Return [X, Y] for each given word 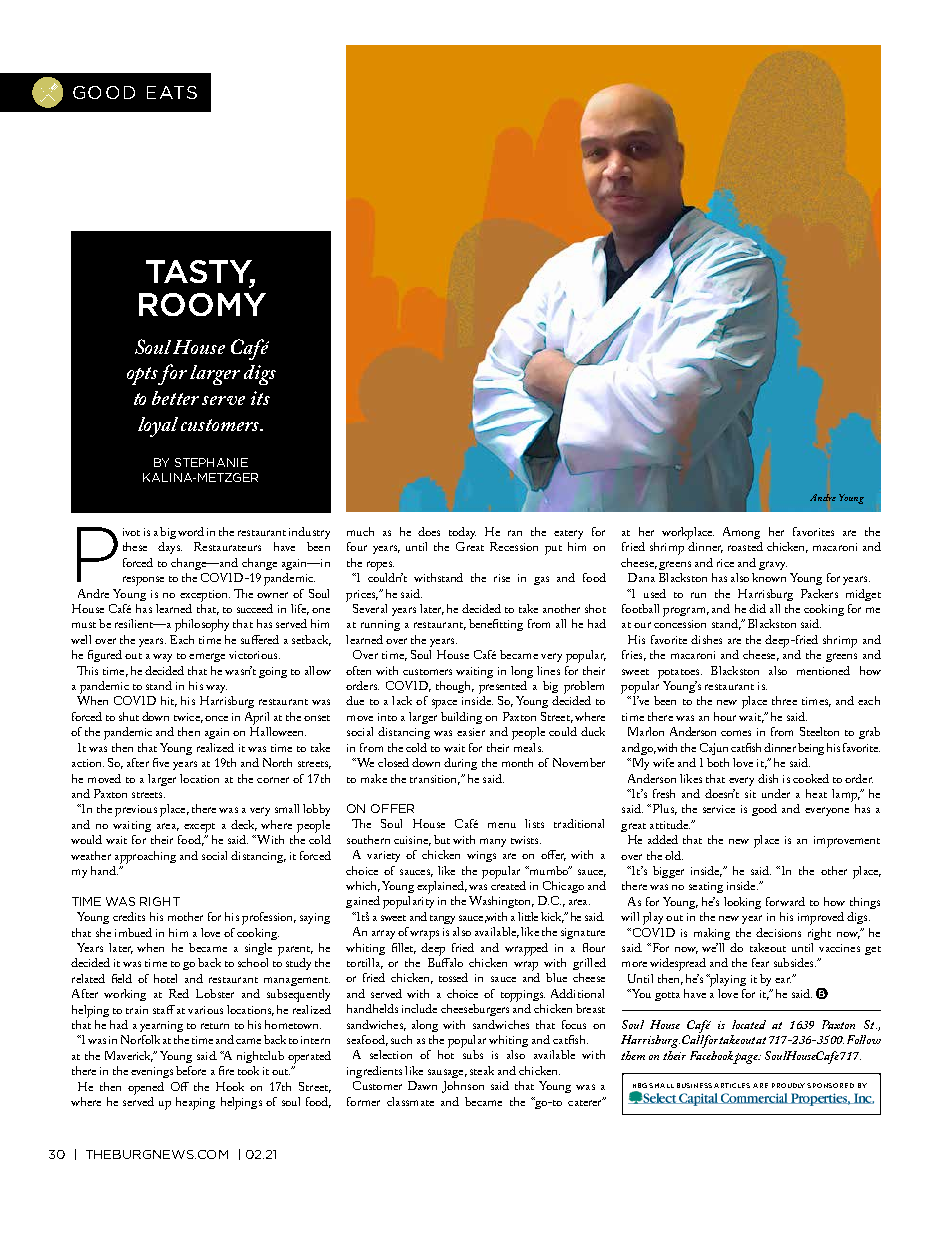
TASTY [200, 272]
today [462, 533]
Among [741, 533]
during [460, 764]
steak [482, 1070]
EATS [172, 92]
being [811, 749]
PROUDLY [790, 1085]
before [191, 1070]
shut [129, 716]
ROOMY [202, 304]
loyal [158, 427]
